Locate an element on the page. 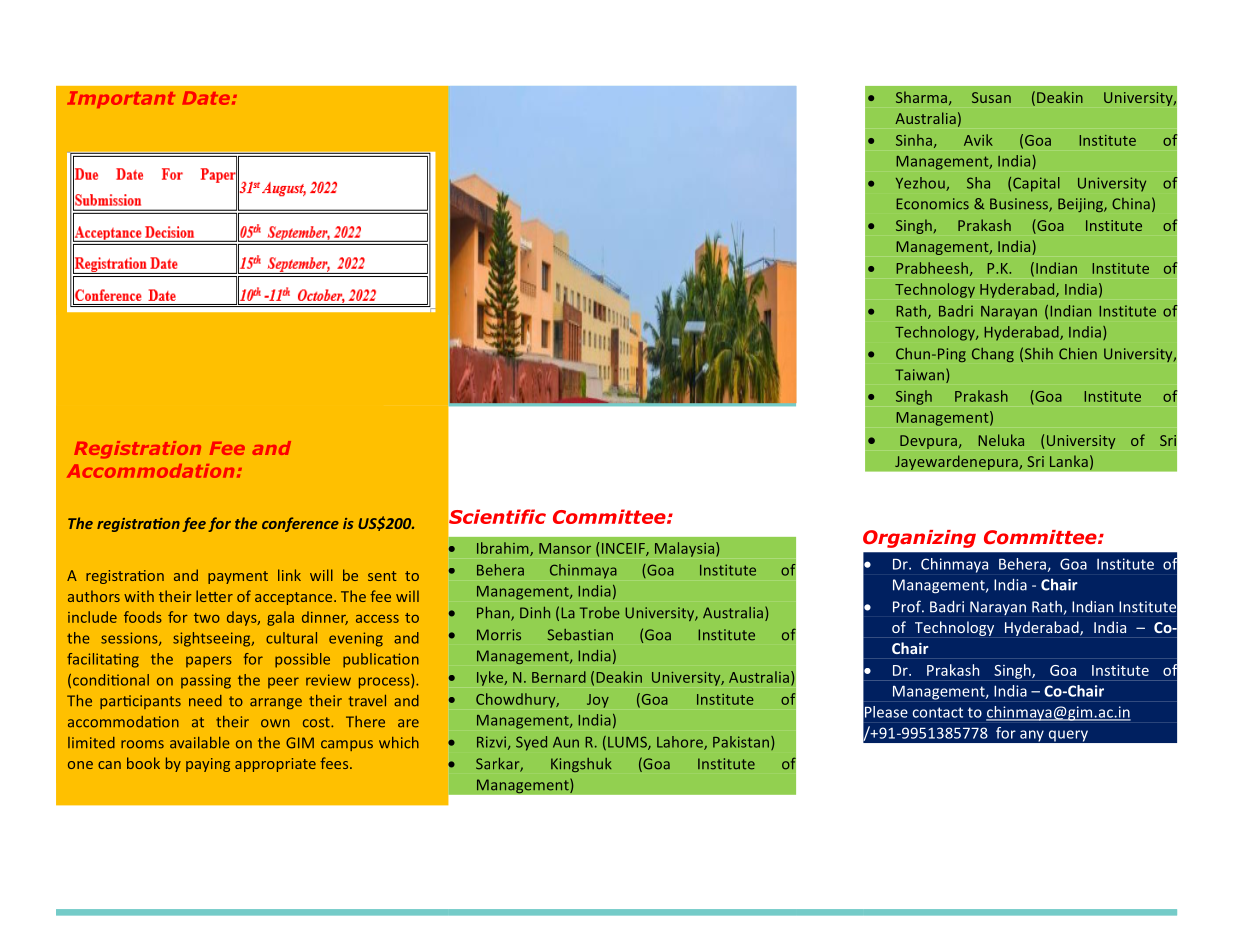 The width and height of the image is (1233, 952). Sinha is located at coordinates (914, 140).
